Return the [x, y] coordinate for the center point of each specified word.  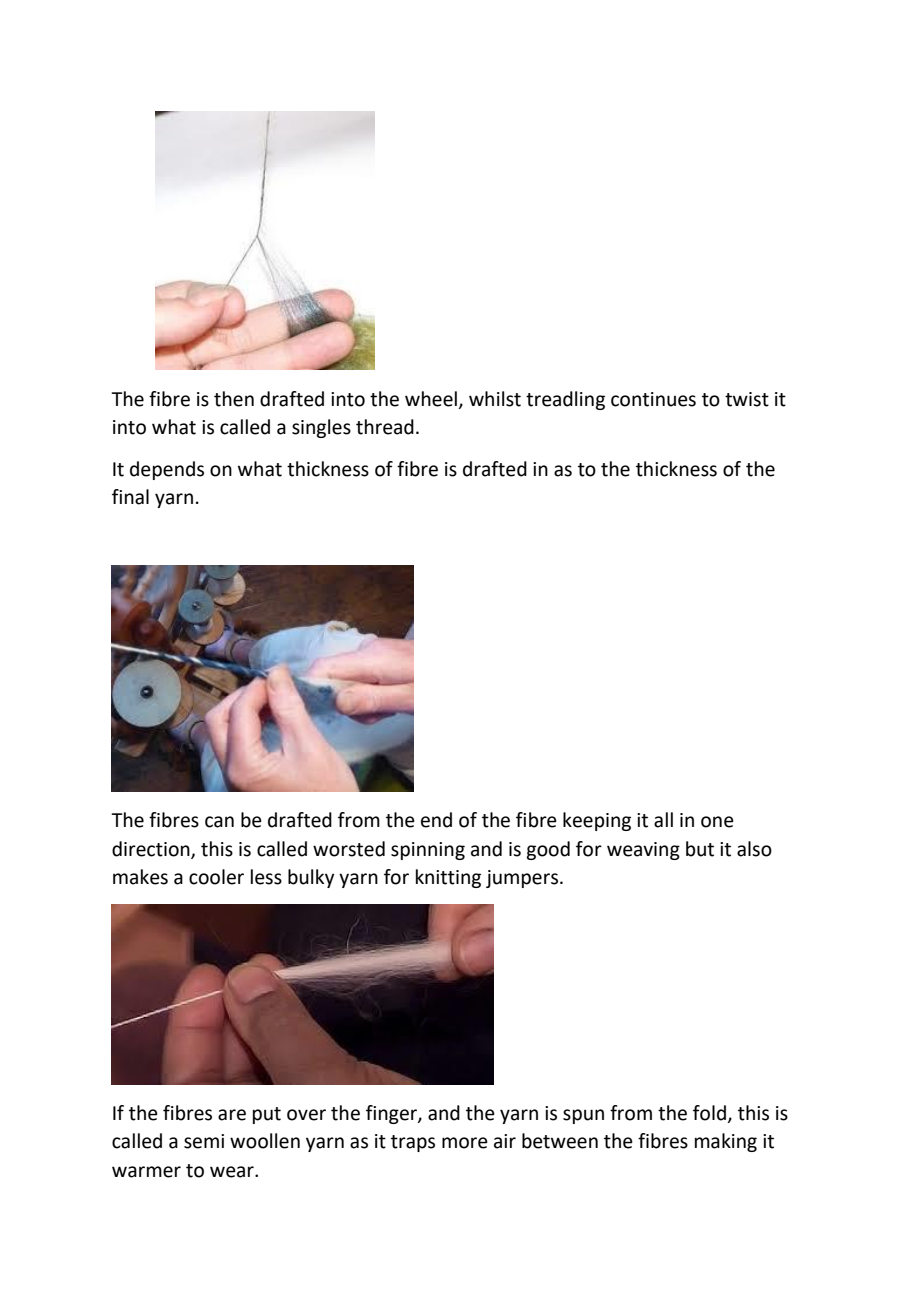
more [465, 1143]
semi [204, 1141]
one [717, 822]
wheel [431, 399]
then [234, 399]
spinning [428, 851]
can [219, 822]
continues [653, 399]
